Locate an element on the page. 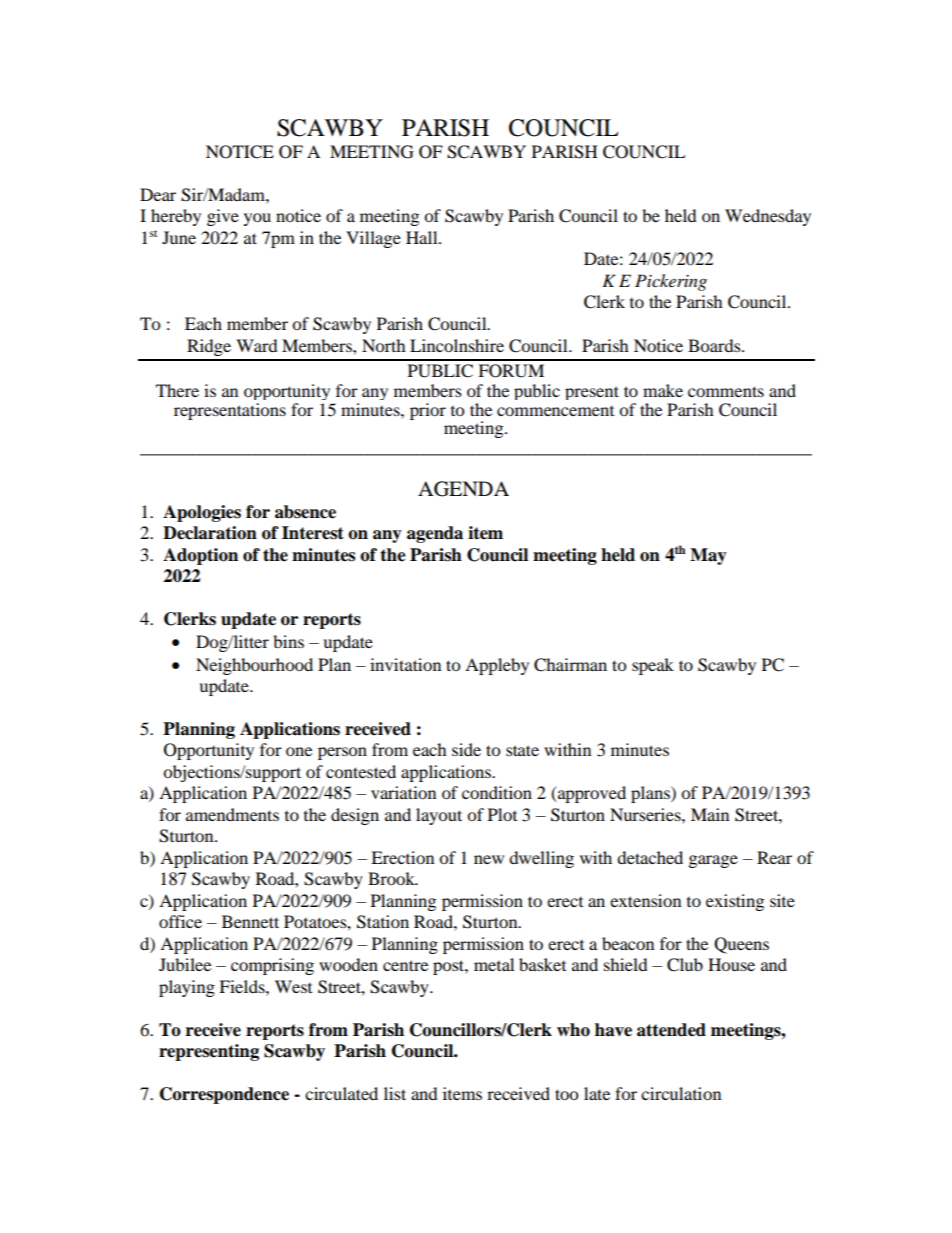 Image resolution: width=952 pixels, height=1233 pixels. new is located at coordinates (489, 859).
